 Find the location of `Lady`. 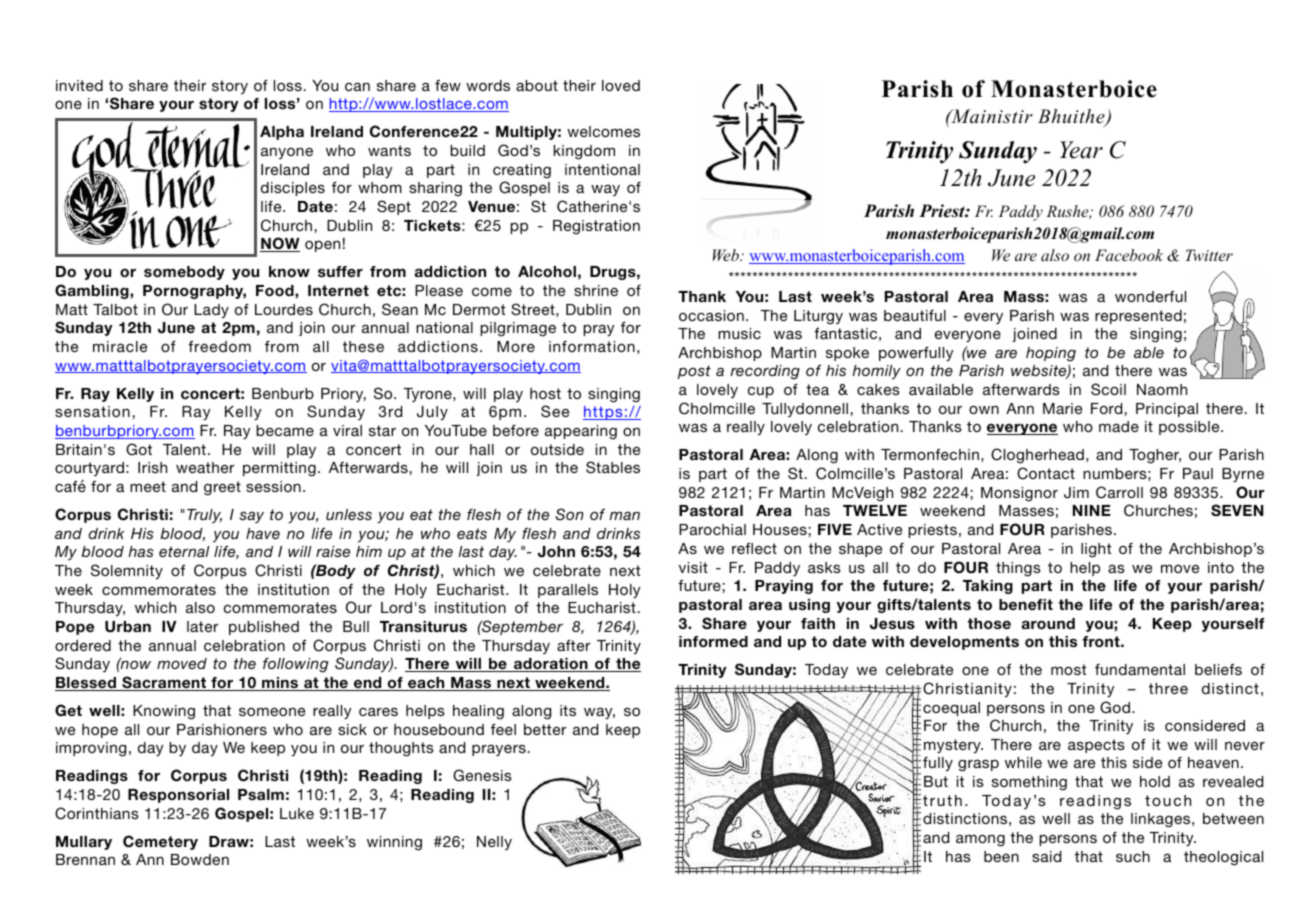

Lady is located at coordinates (211, 311).
